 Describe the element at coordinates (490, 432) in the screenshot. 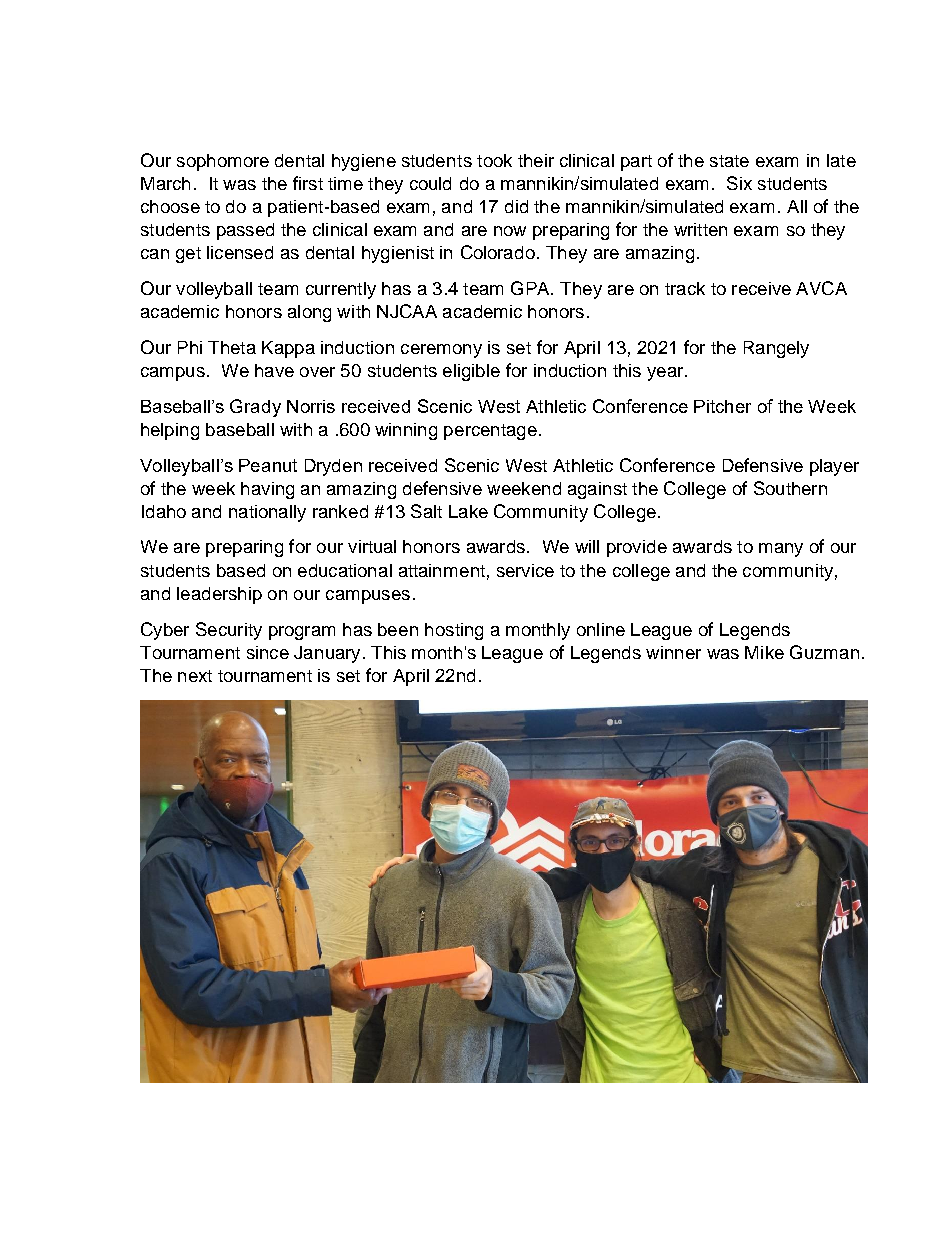

I see `percentage` at that location.
